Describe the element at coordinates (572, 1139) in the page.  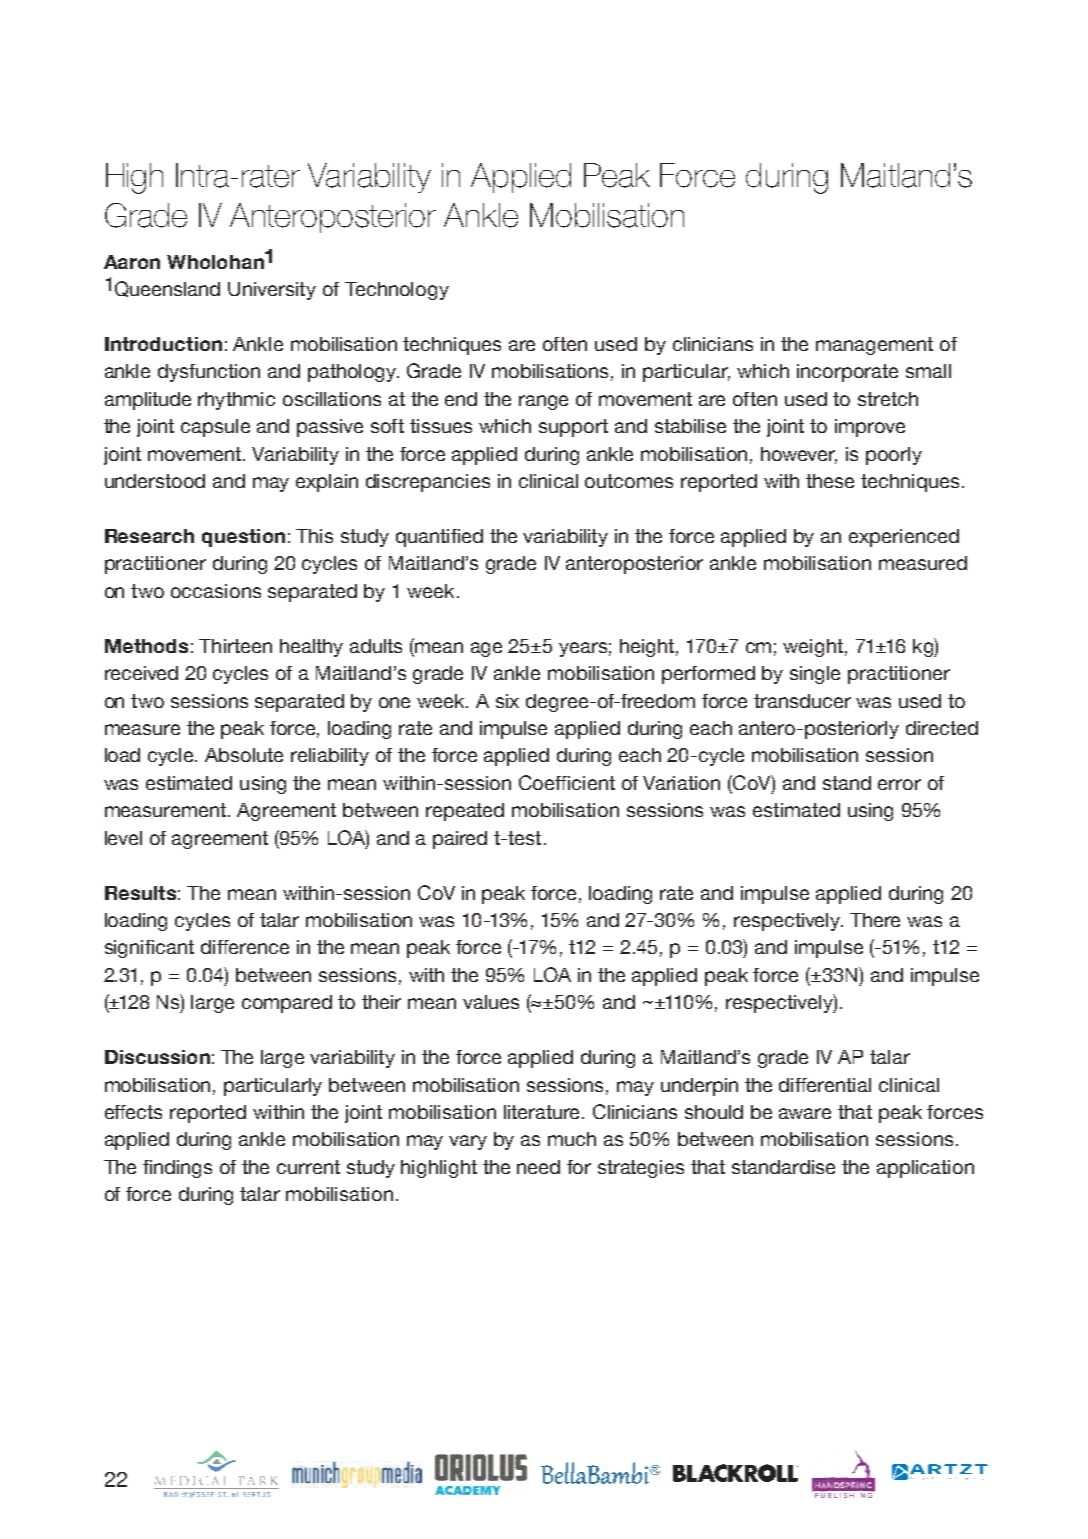
I see `much` at that location.
